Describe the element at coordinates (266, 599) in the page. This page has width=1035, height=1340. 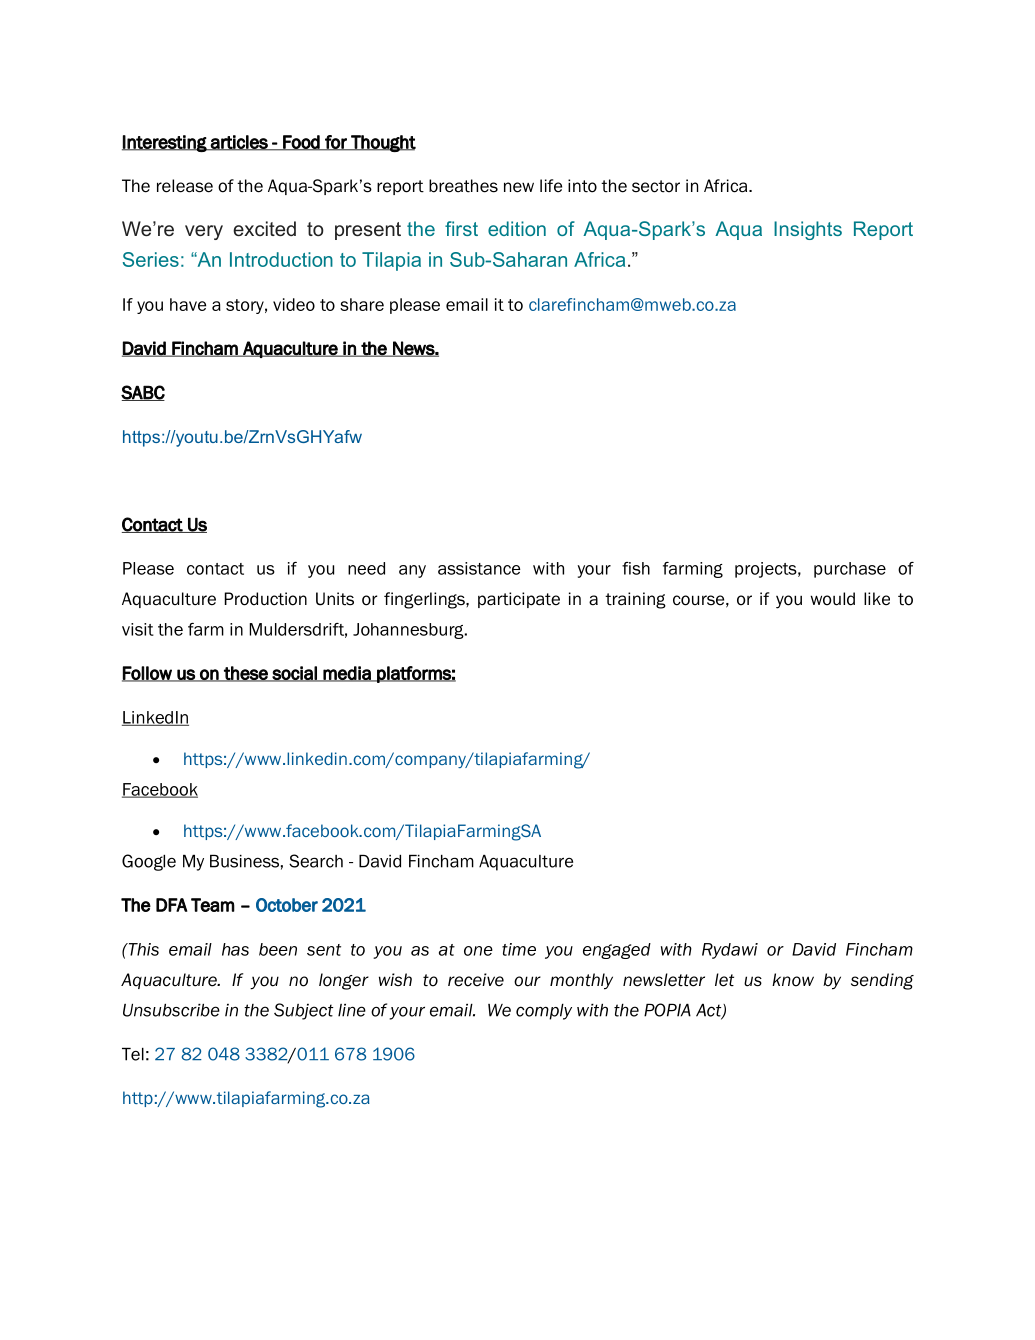
I see `Production` at that location.
